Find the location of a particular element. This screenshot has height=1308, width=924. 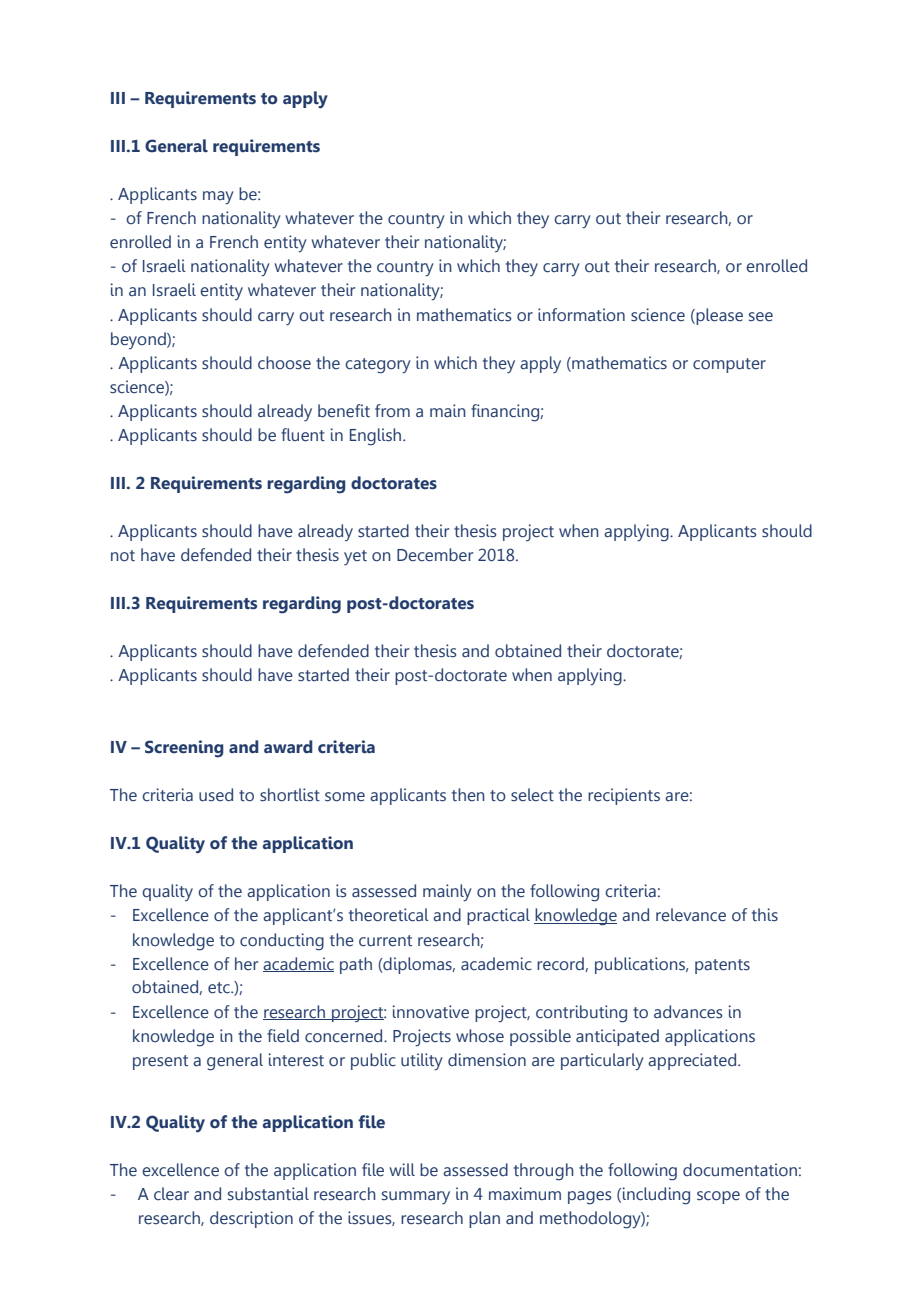

information is located at coordinates (581, 315).
